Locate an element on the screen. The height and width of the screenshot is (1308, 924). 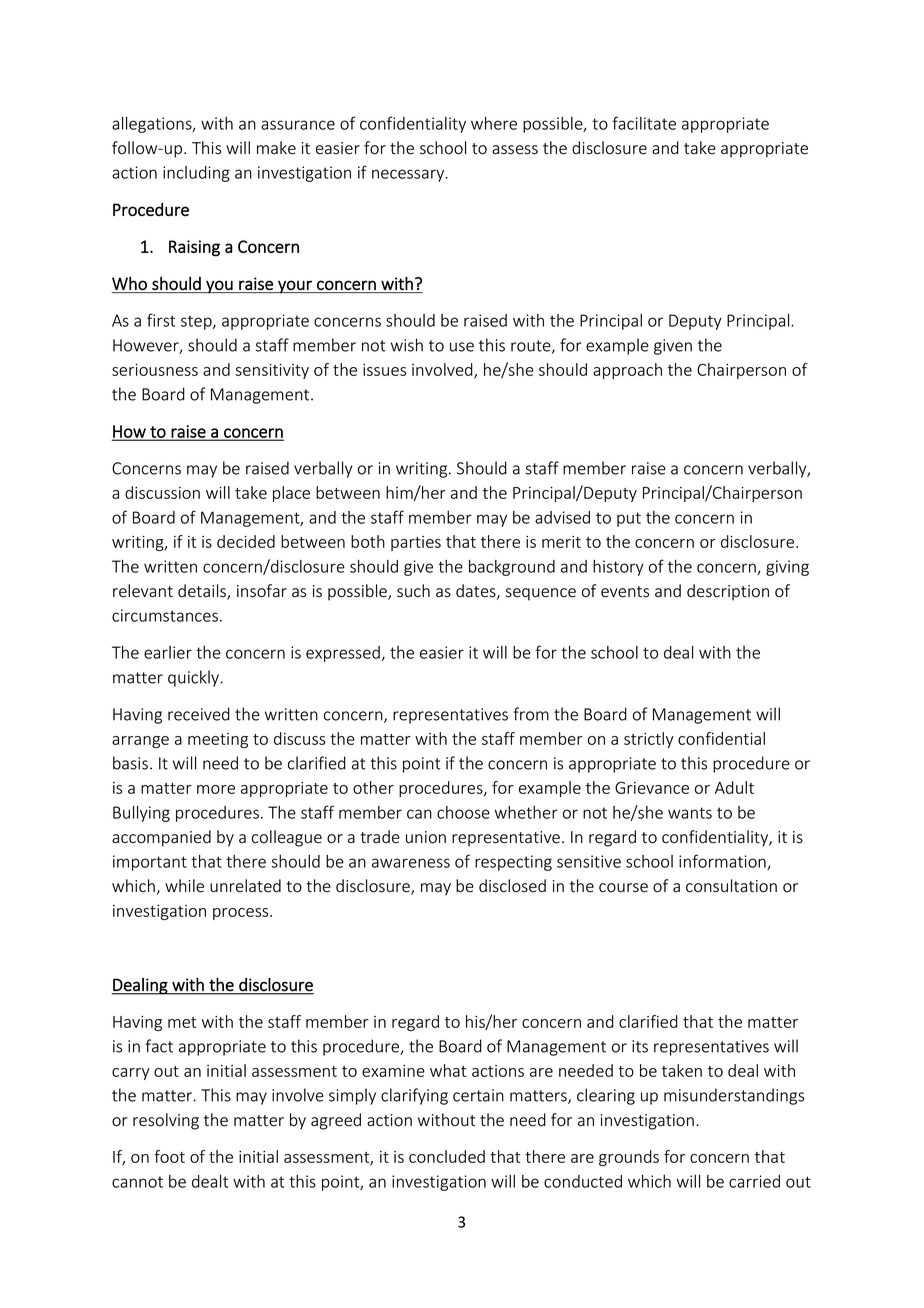
foot is located at coordinates (169, 1156).
